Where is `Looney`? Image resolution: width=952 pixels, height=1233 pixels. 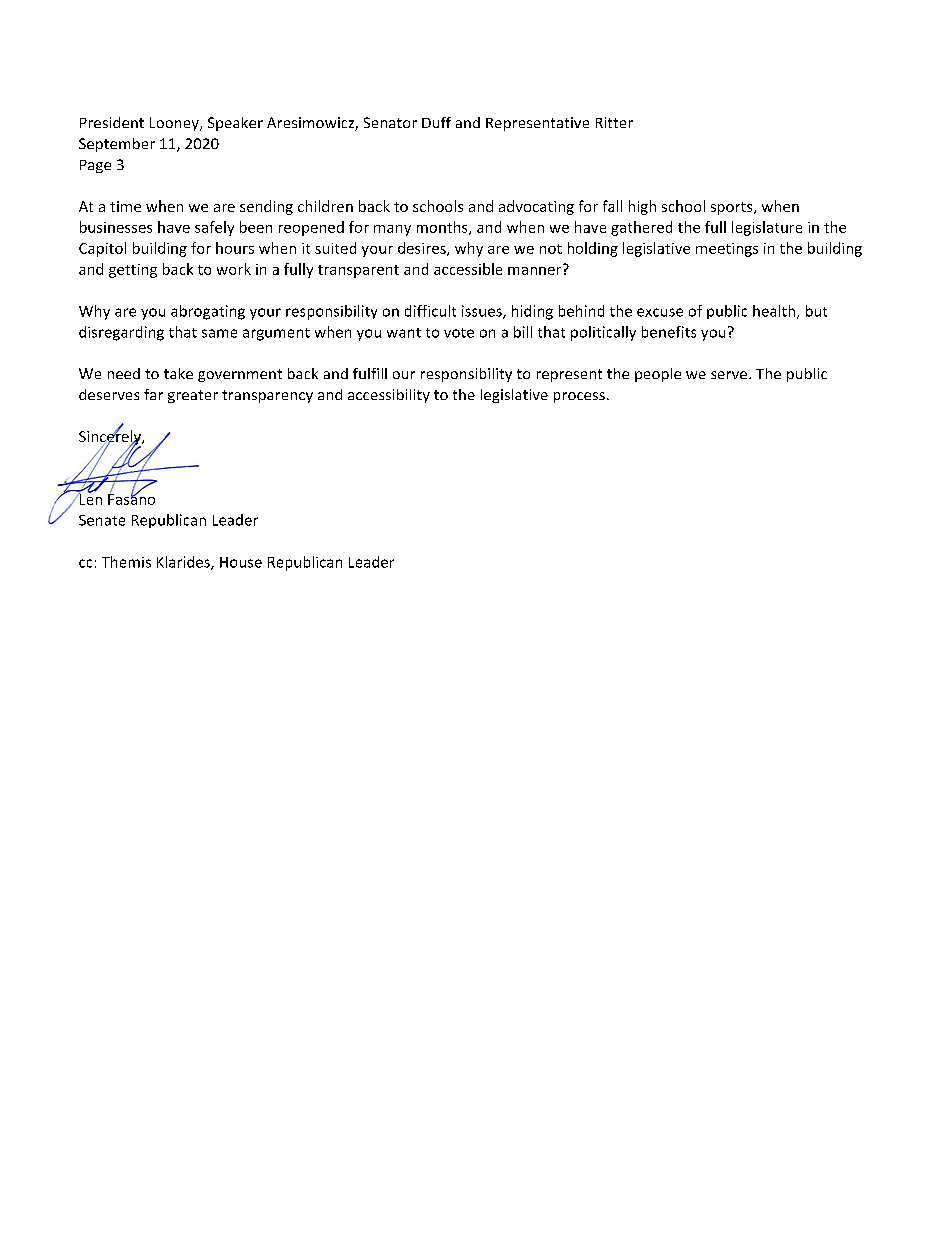
Looney is located at coordinates (175, 124).
